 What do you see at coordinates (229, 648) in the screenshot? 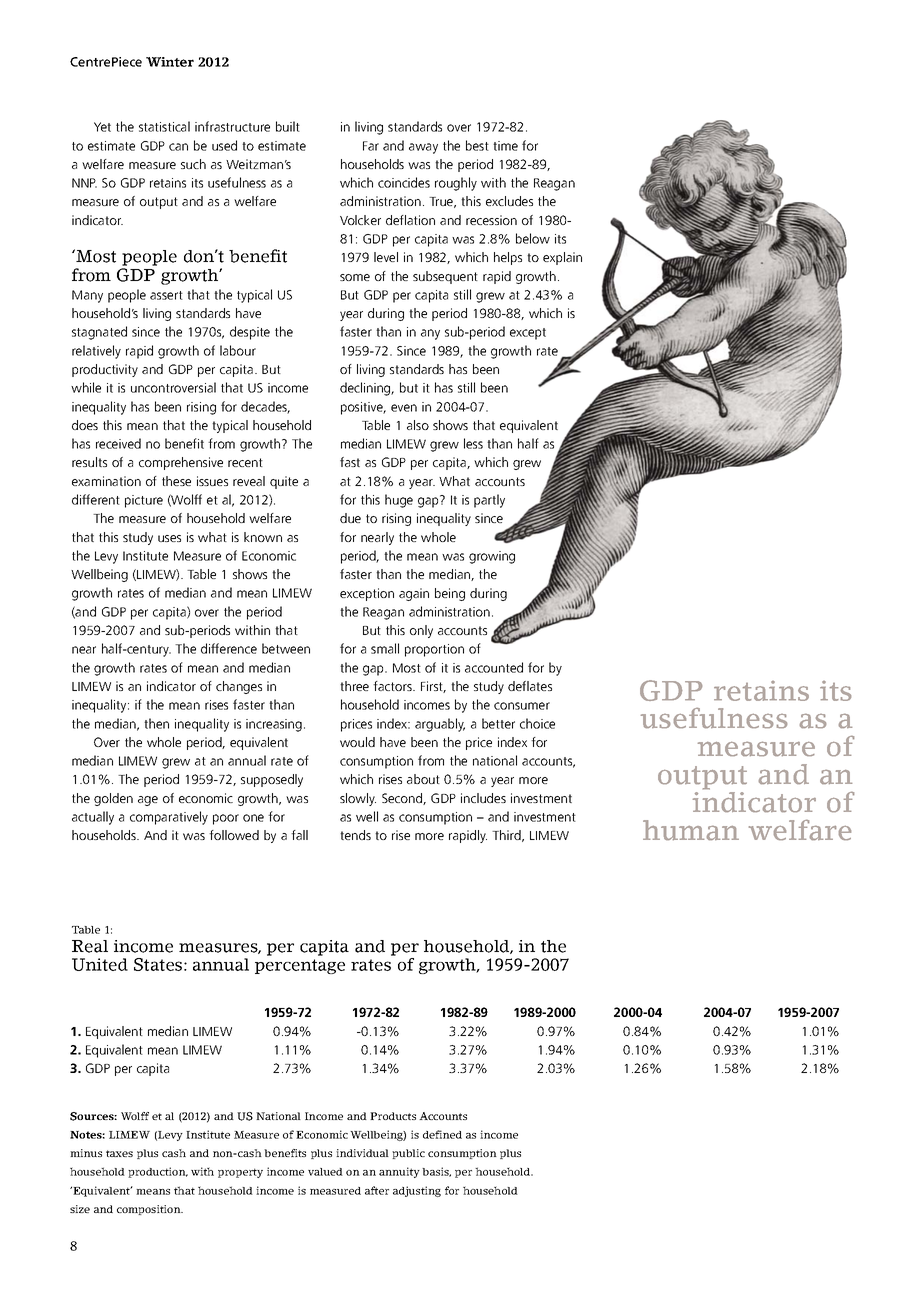
I see `difference` at bounding box center [229, 648].
